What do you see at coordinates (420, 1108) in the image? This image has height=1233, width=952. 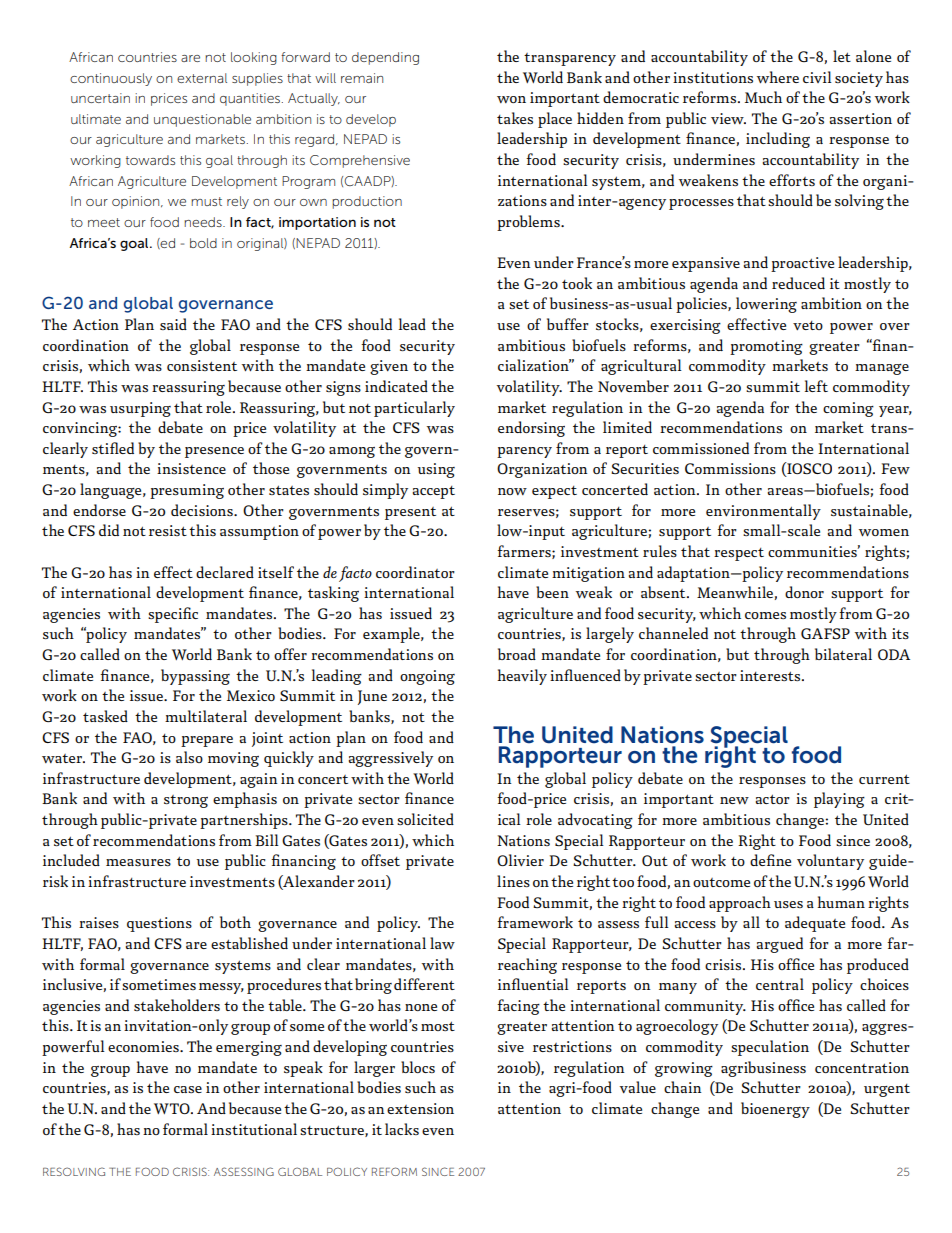 I see `extension` at bounding box center [420, 1108].
